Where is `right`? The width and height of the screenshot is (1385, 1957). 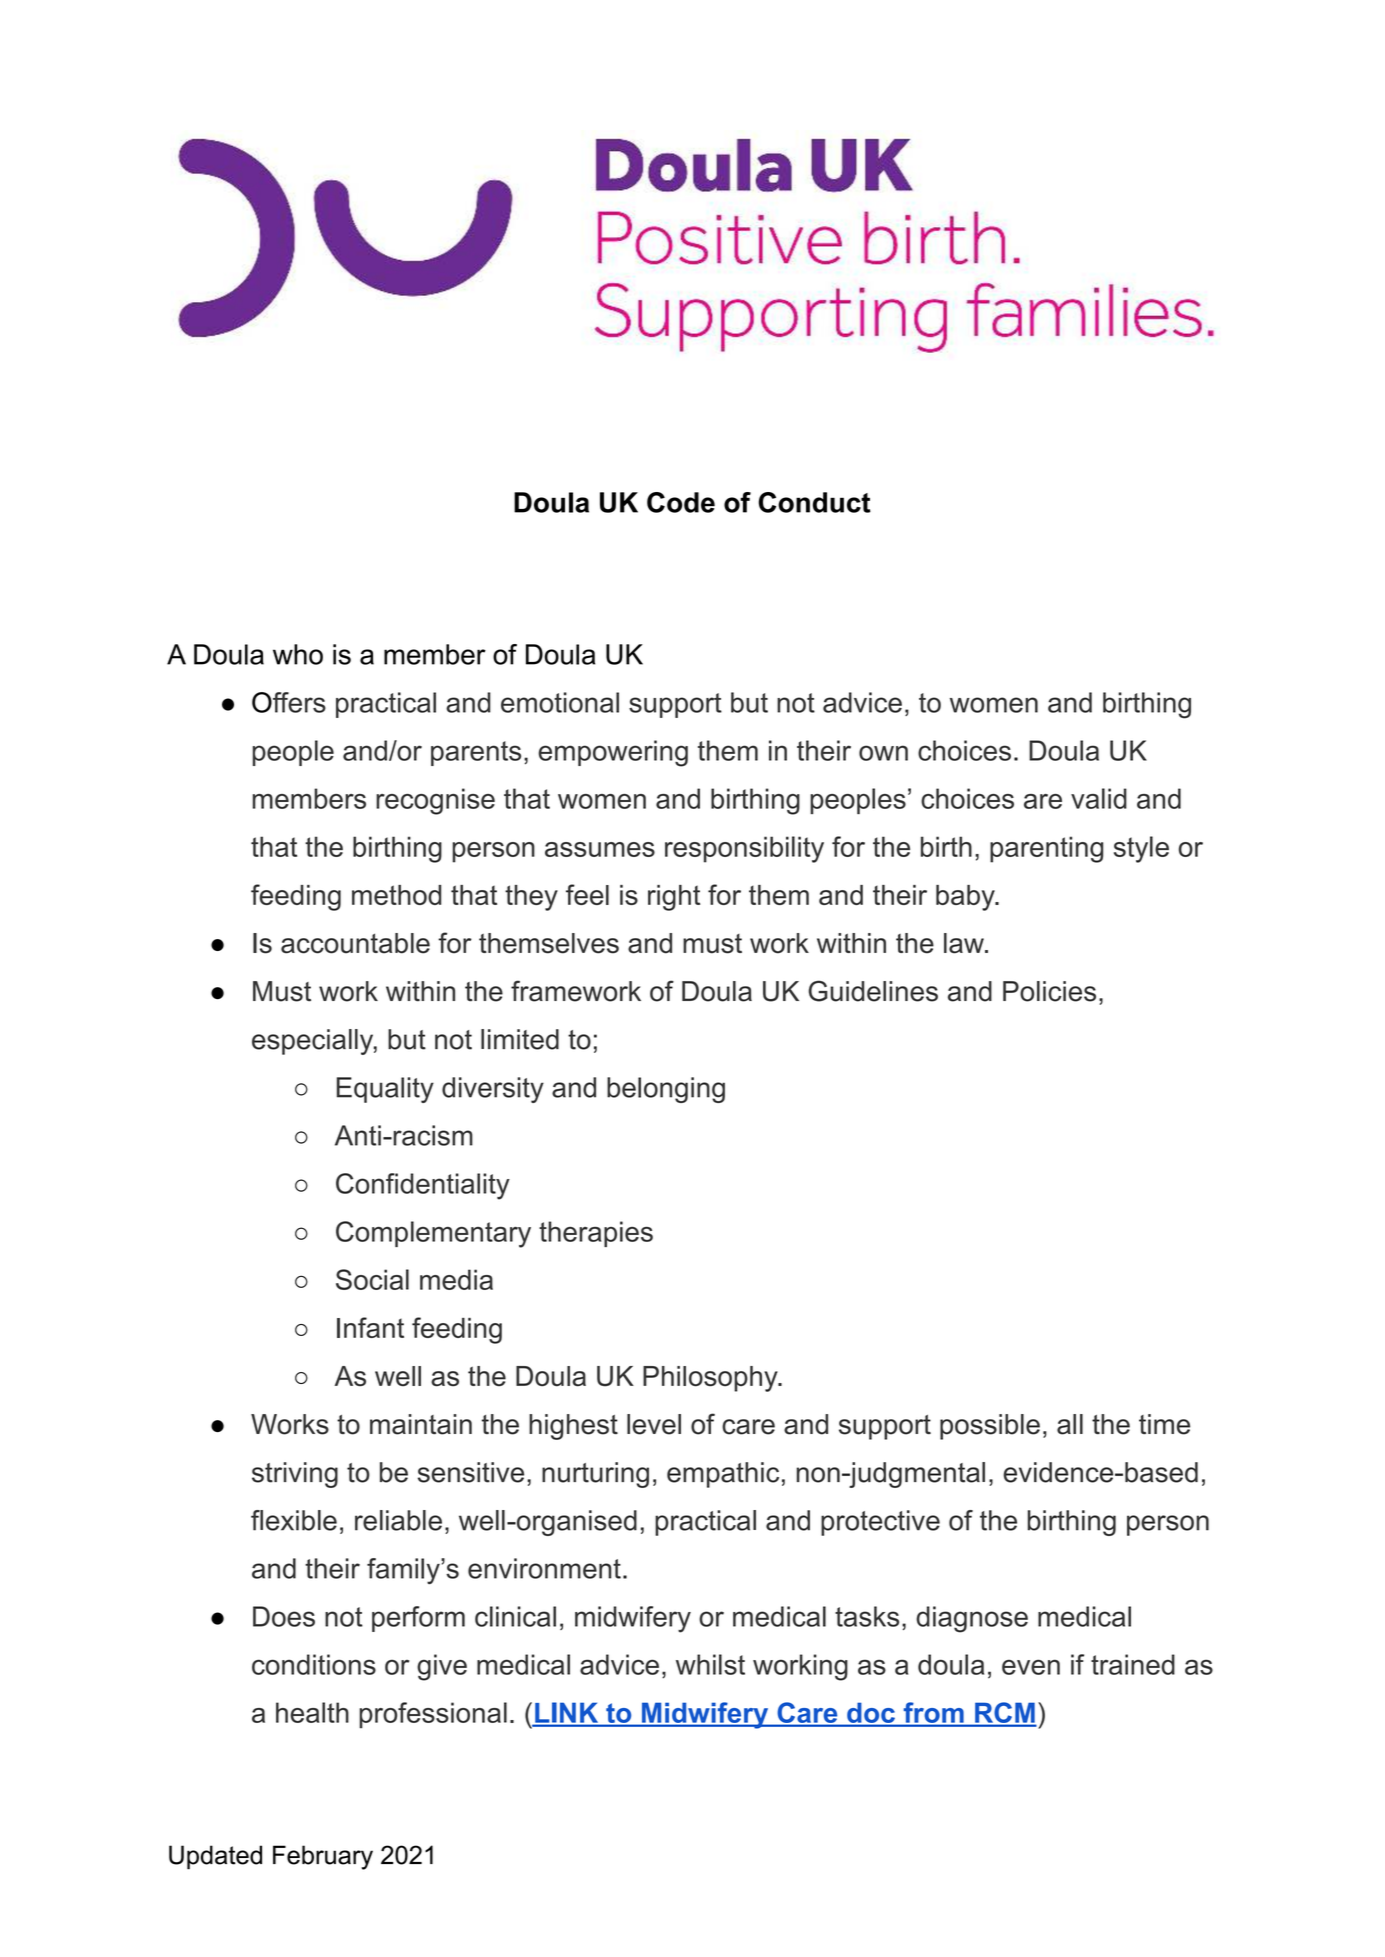 right is located at coordinates (674, 898).
